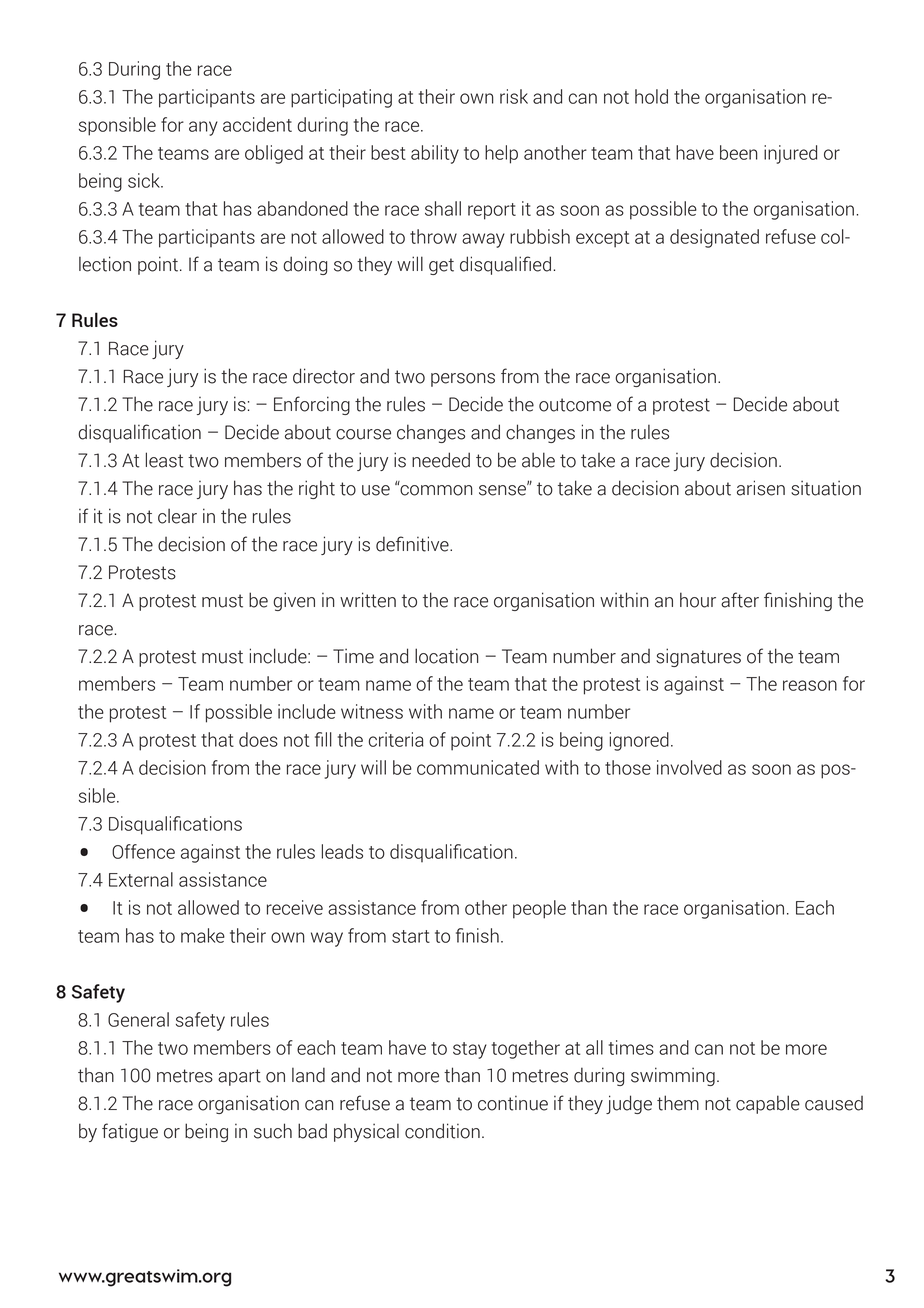  I want to click on people, so click(539, 909).
